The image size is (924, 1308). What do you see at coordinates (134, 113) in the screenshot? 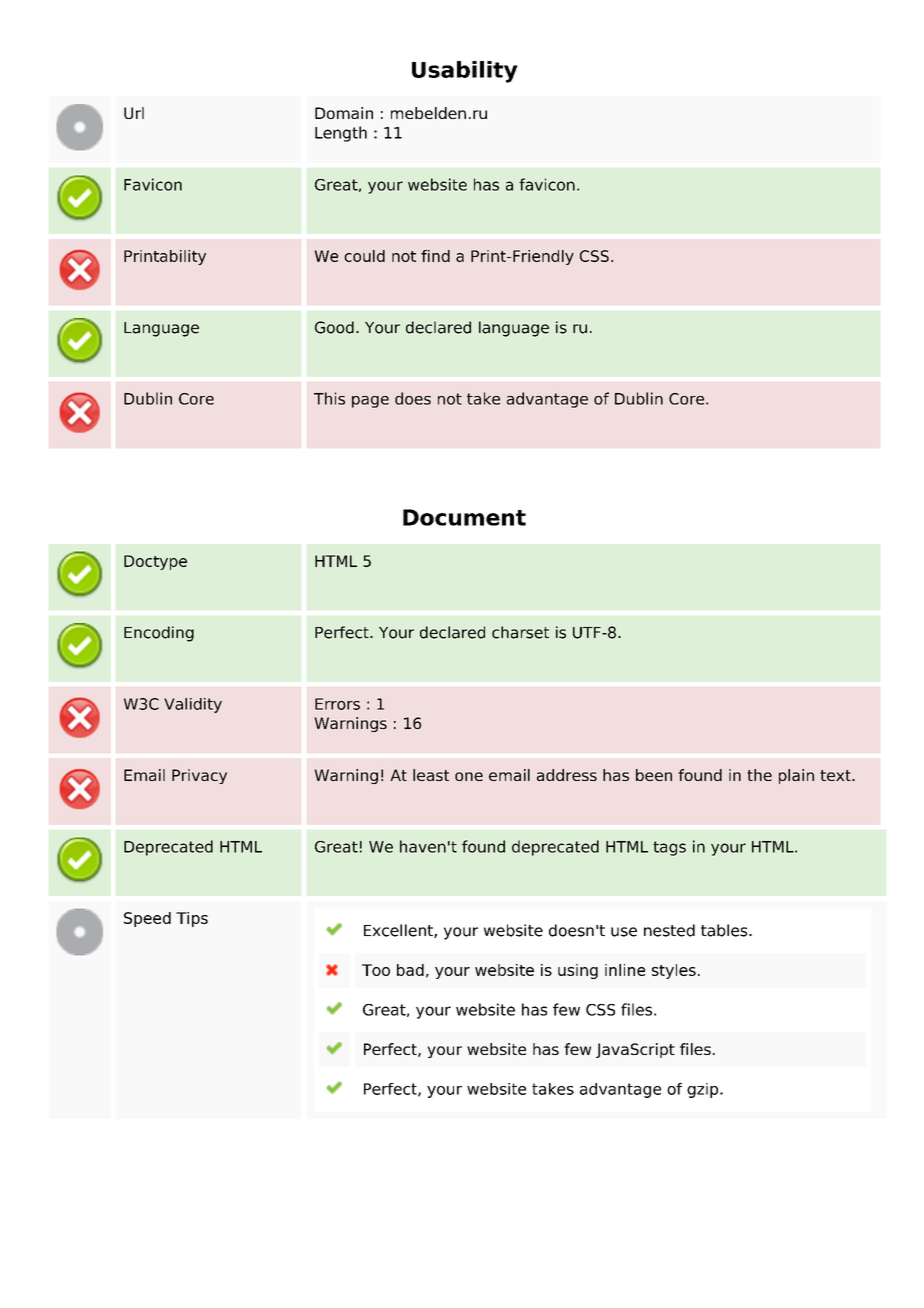
I see `Url` at bounding box center [134, 113].
